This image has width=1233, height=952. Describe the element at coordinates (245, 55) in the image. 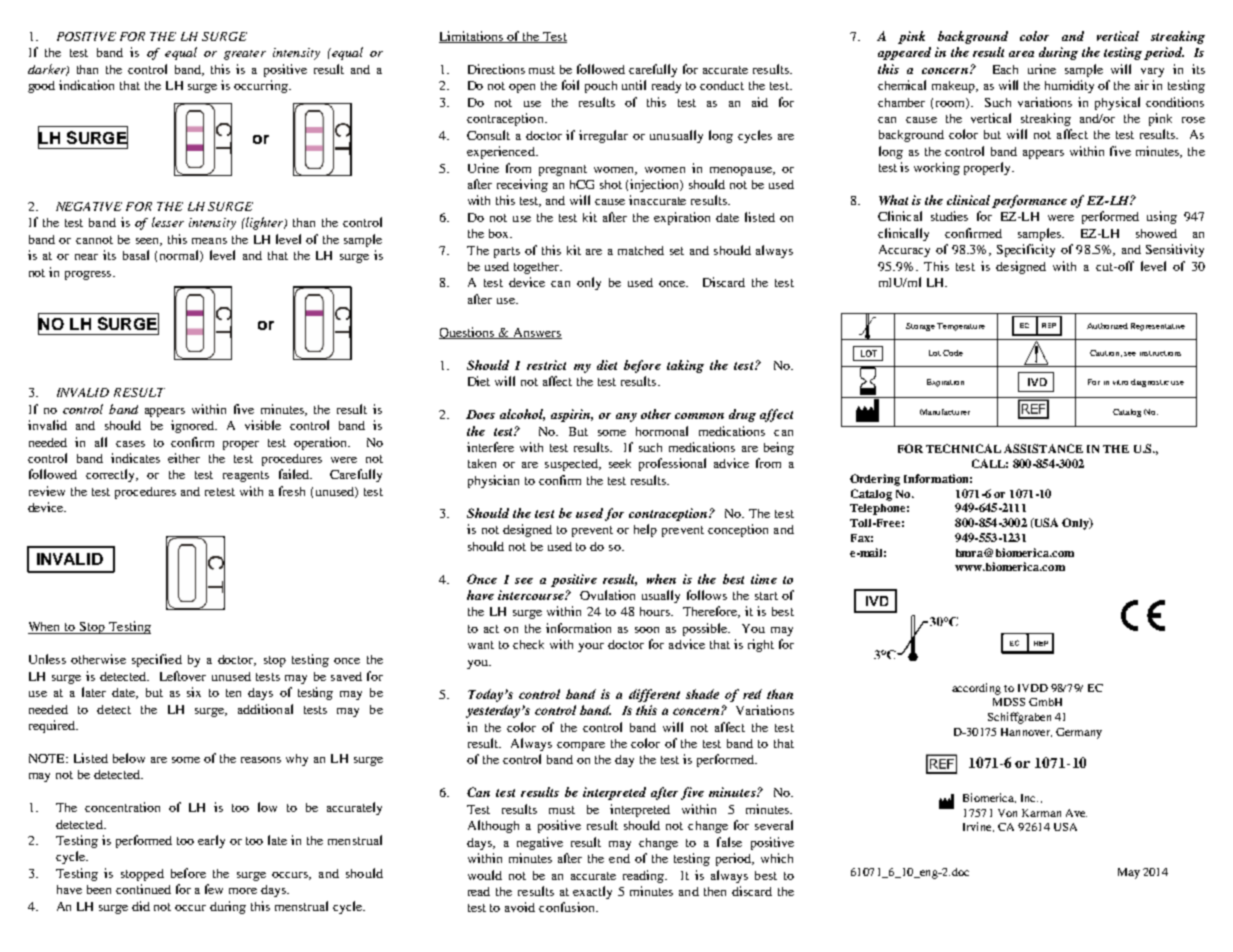

I see `greater` at that location.
